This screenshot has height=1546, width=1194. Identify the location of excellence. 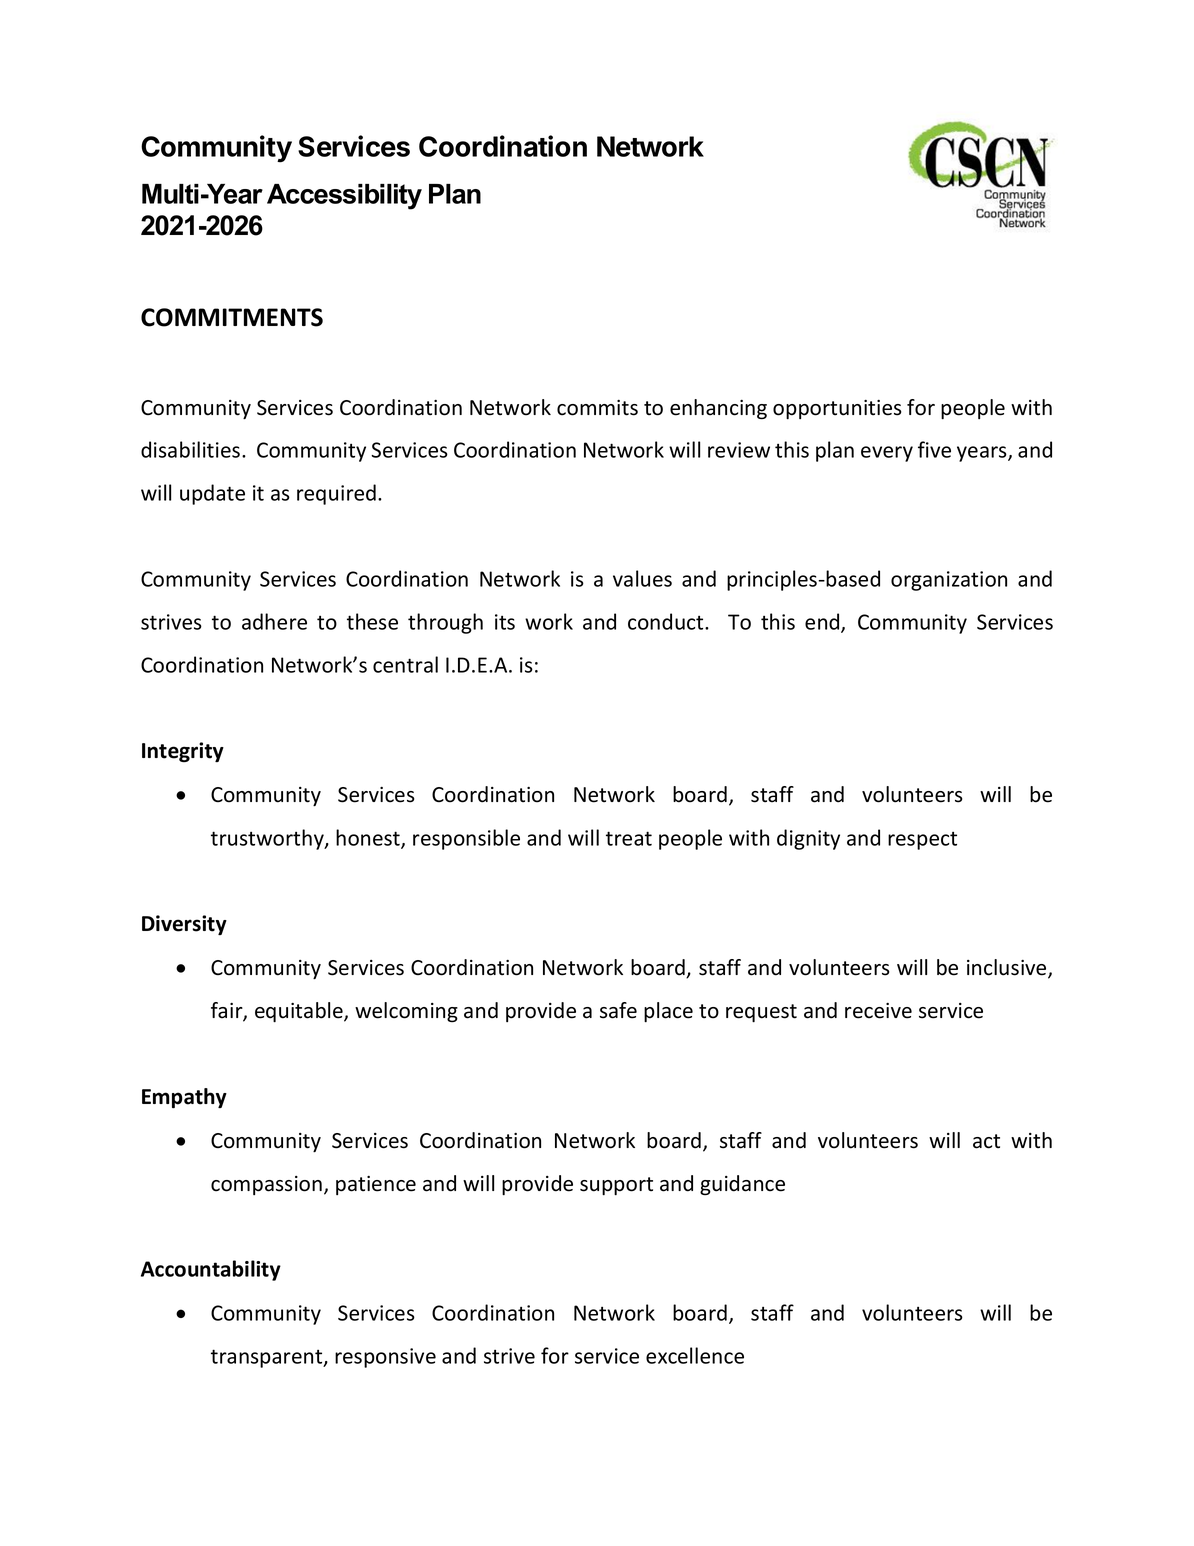
(695, 1355).
